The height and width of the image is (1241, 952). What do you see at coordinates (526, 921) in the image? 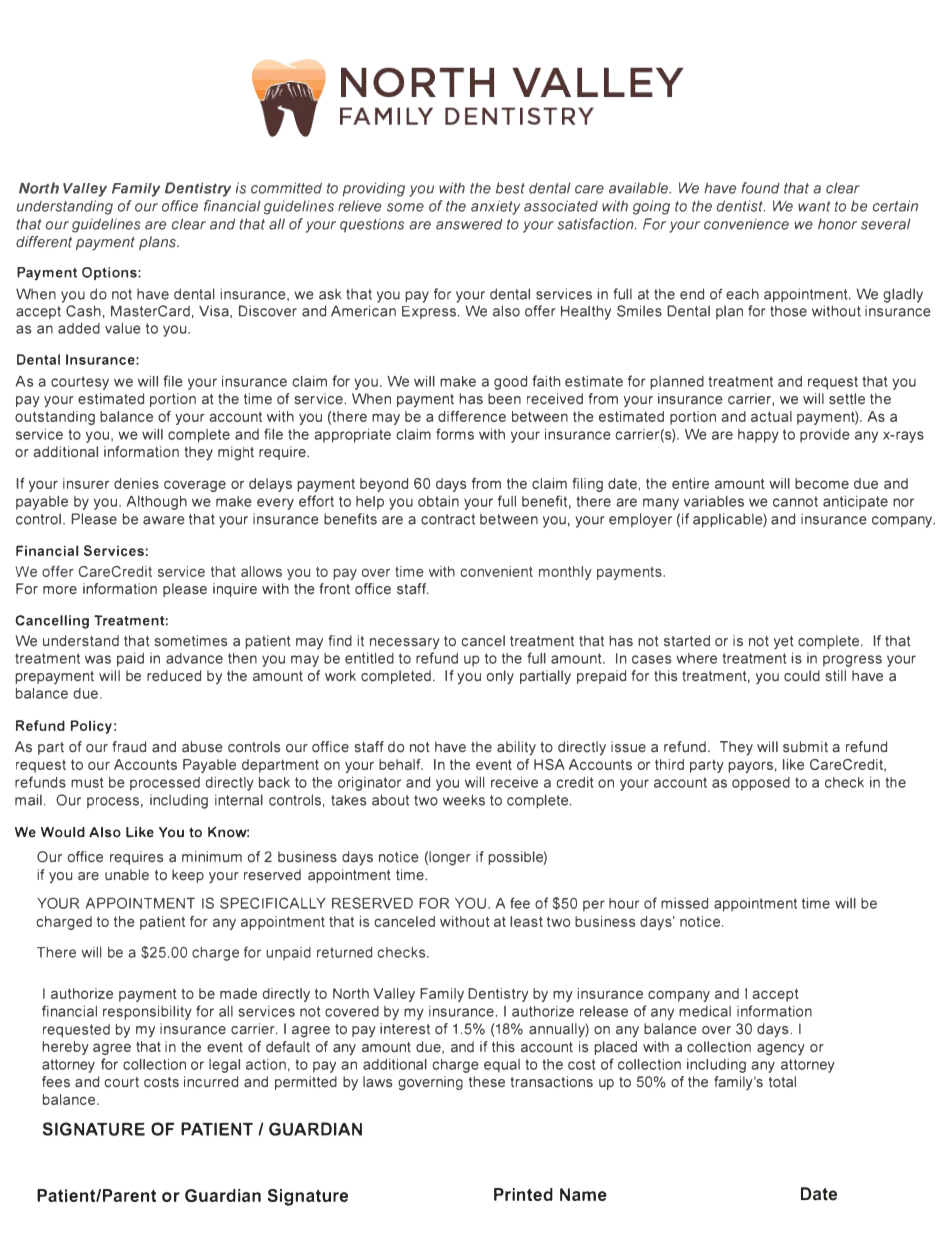
I see `least` at bounding box center [526, 921].
